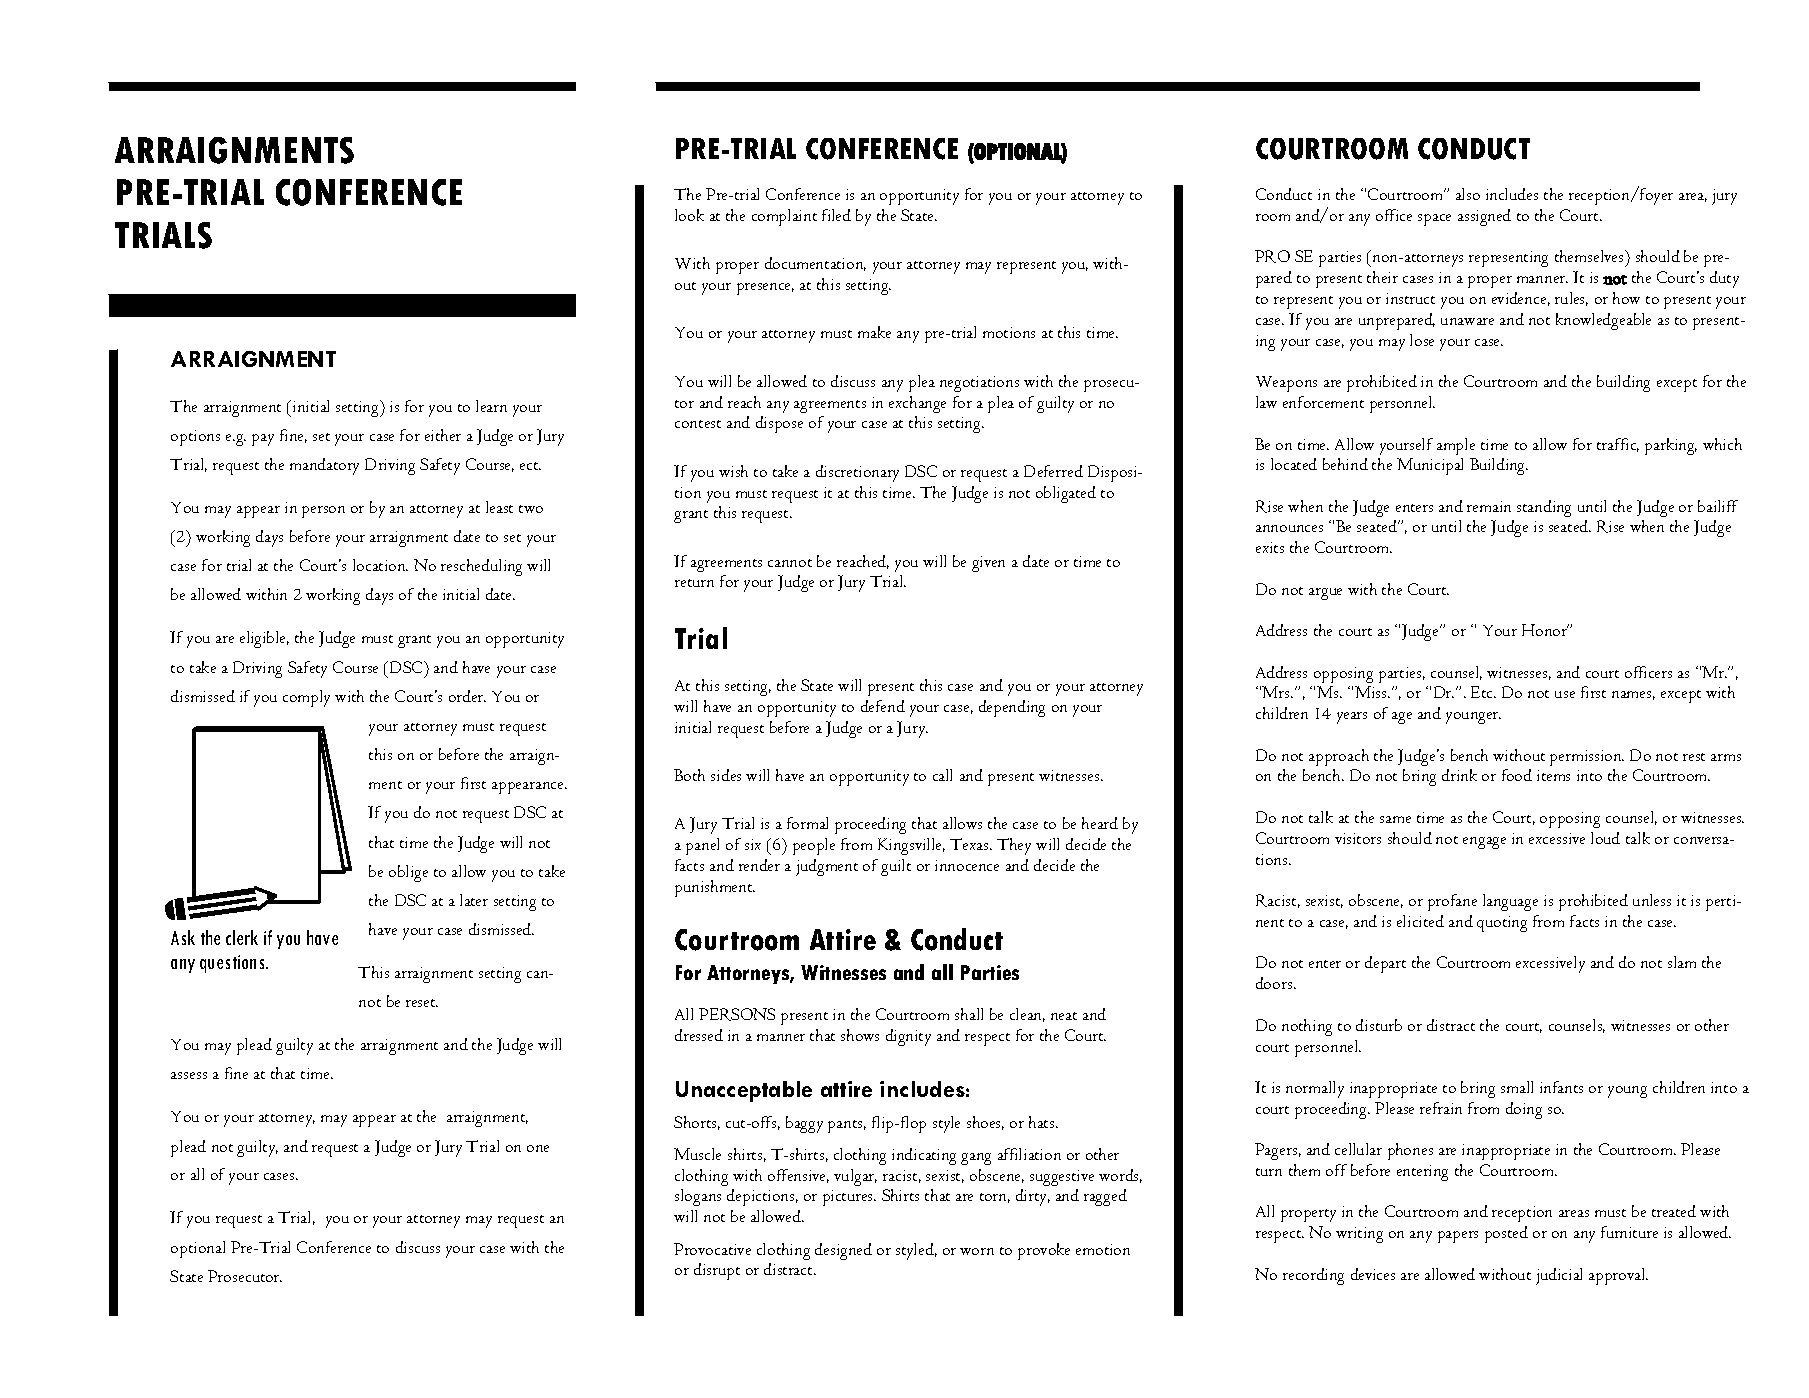 This image has height=1398, width=1809. What do you see at coordinates (977, 1251) in the image?
I see `worn` at bounding box center [977, 1251].
